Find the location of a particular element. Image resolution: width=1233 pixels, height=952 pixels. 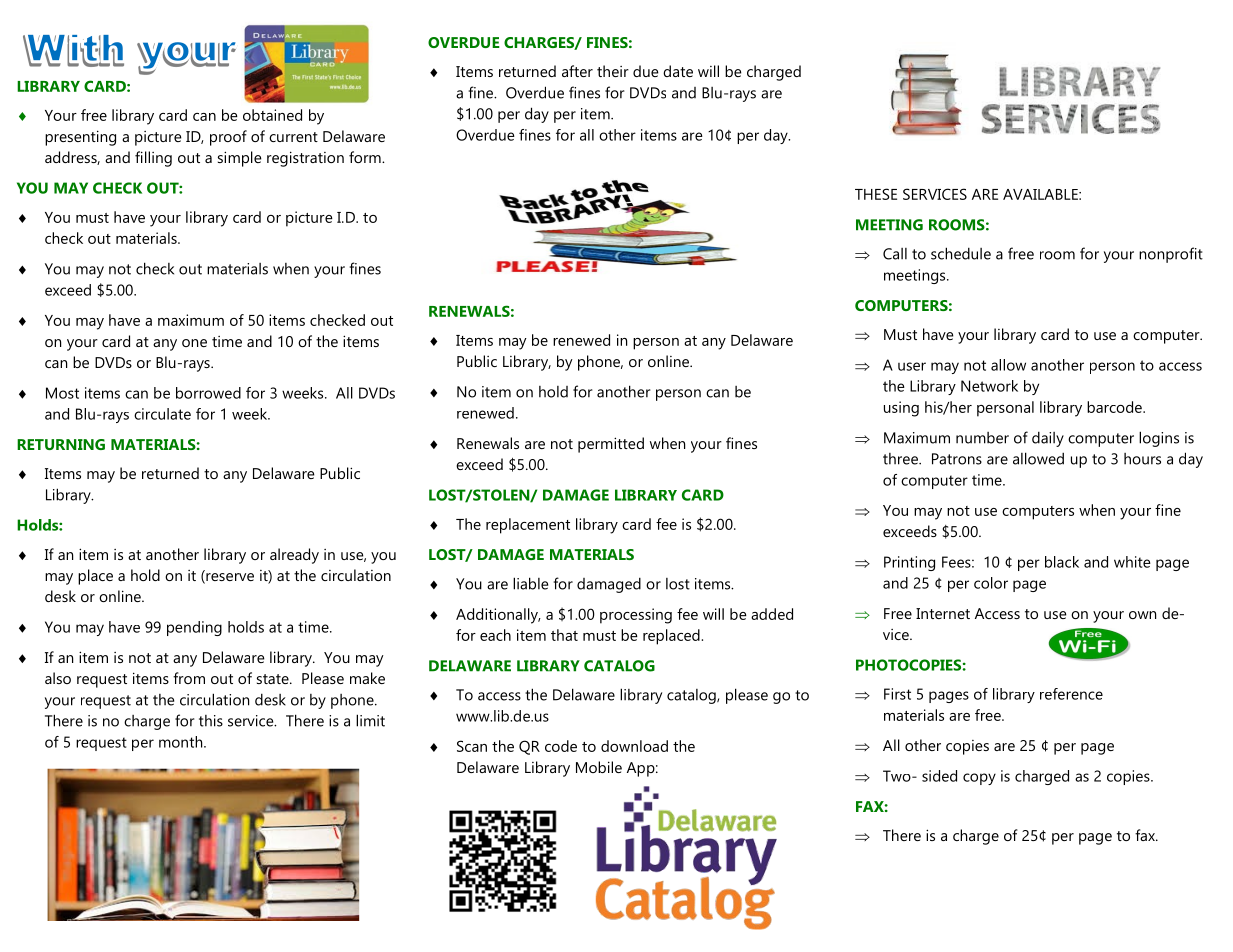

their is located at coordinates (613, 71).
